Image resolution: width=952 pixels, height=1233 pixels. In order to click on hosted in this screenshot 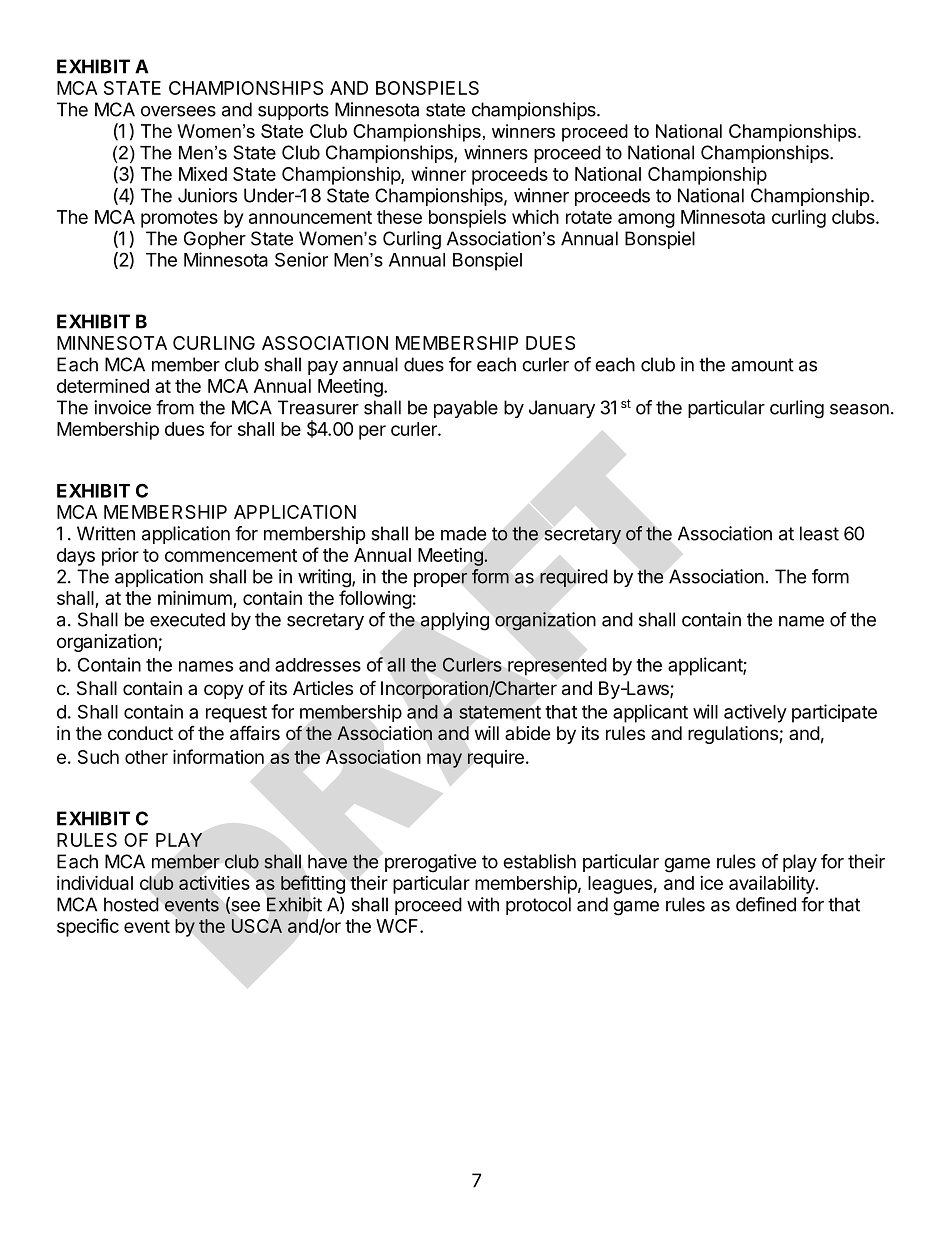, I will do `click(131, 904)`.
